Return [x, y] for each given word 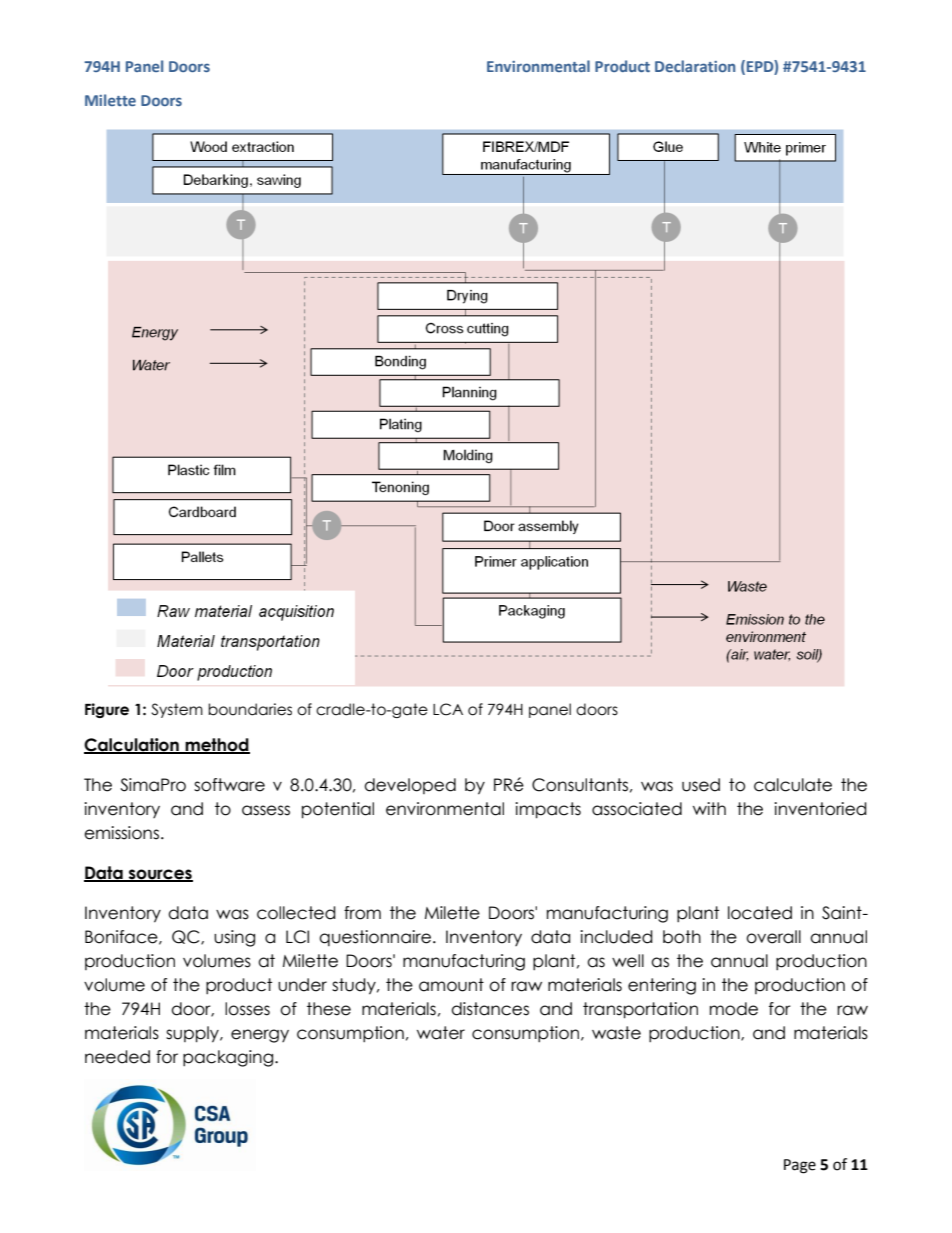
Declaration [695, 66]
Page [800, 1166]
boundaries [250, 709]
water [441, 1033]
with [709, 808]
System [177, 710]
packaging [229, 1058]
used [701, 785]
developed [410, 786]
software [229, 785]
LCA [448, 709]
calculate [793, 785]
